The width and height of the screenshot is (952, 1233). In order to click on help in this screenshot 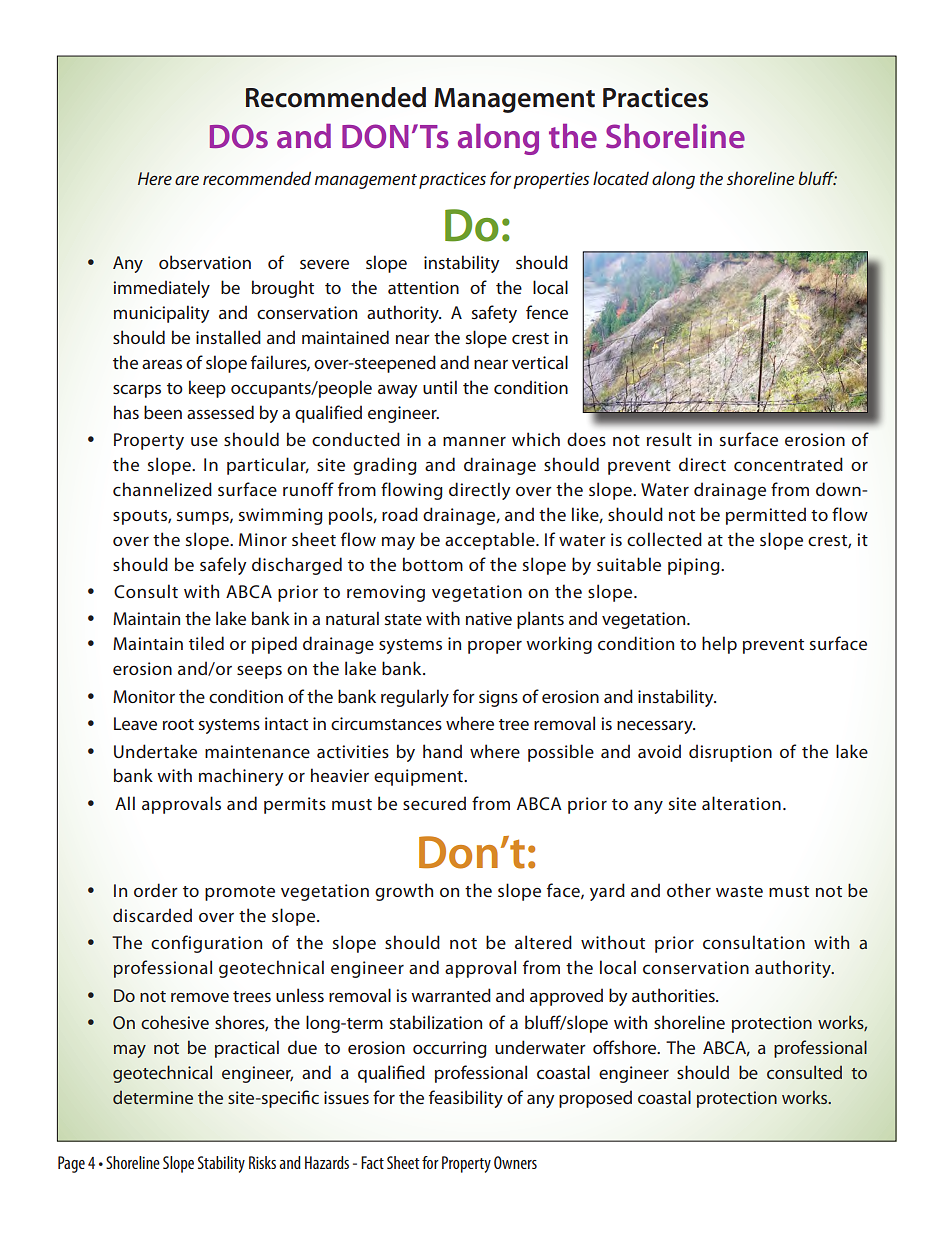, I will do `click(719, 645)`.
